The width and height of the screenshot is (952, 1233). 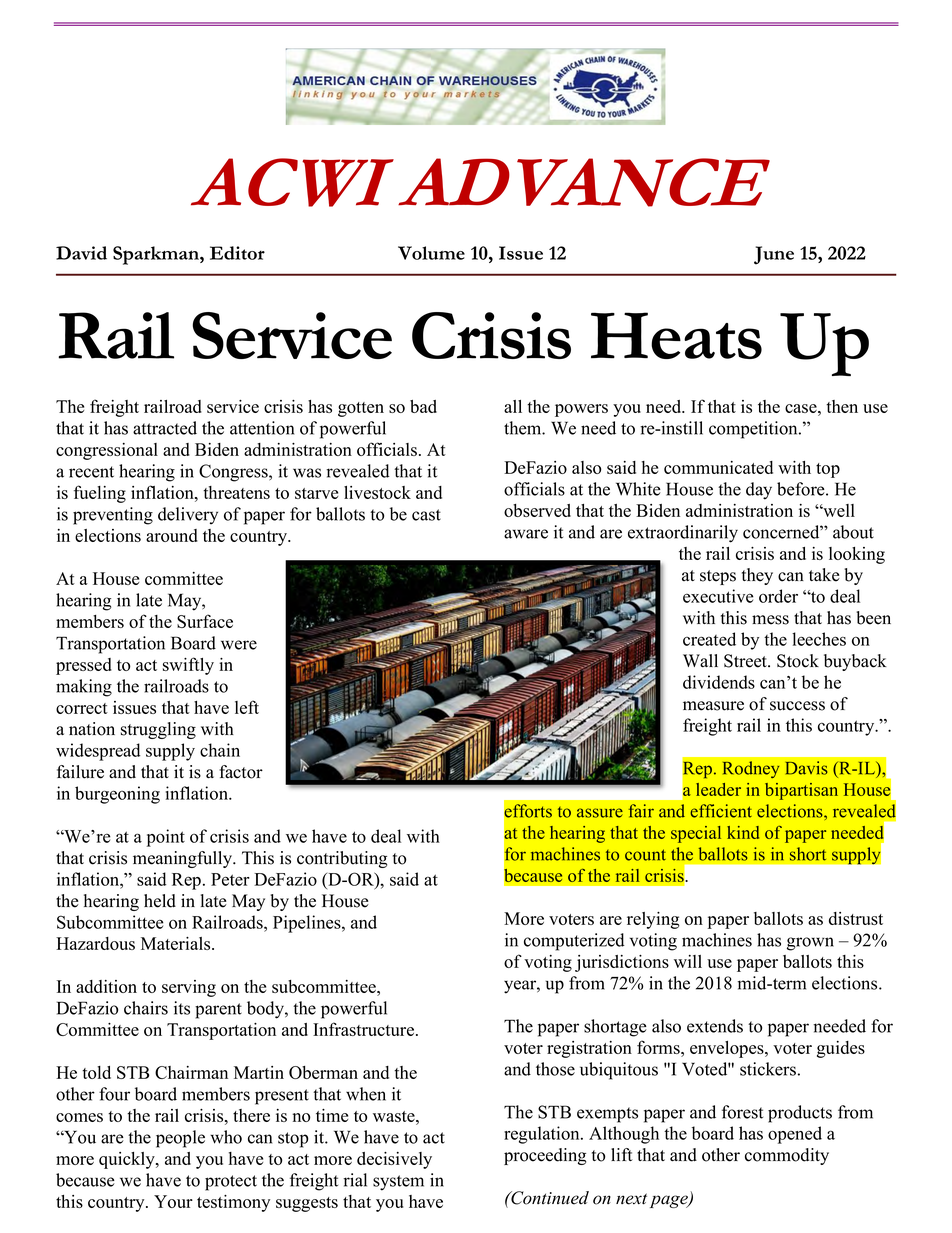 What do you see at coordinates (173, 1201) in the screenshot?
I see `Your` at bounding box center [173, 1201].
